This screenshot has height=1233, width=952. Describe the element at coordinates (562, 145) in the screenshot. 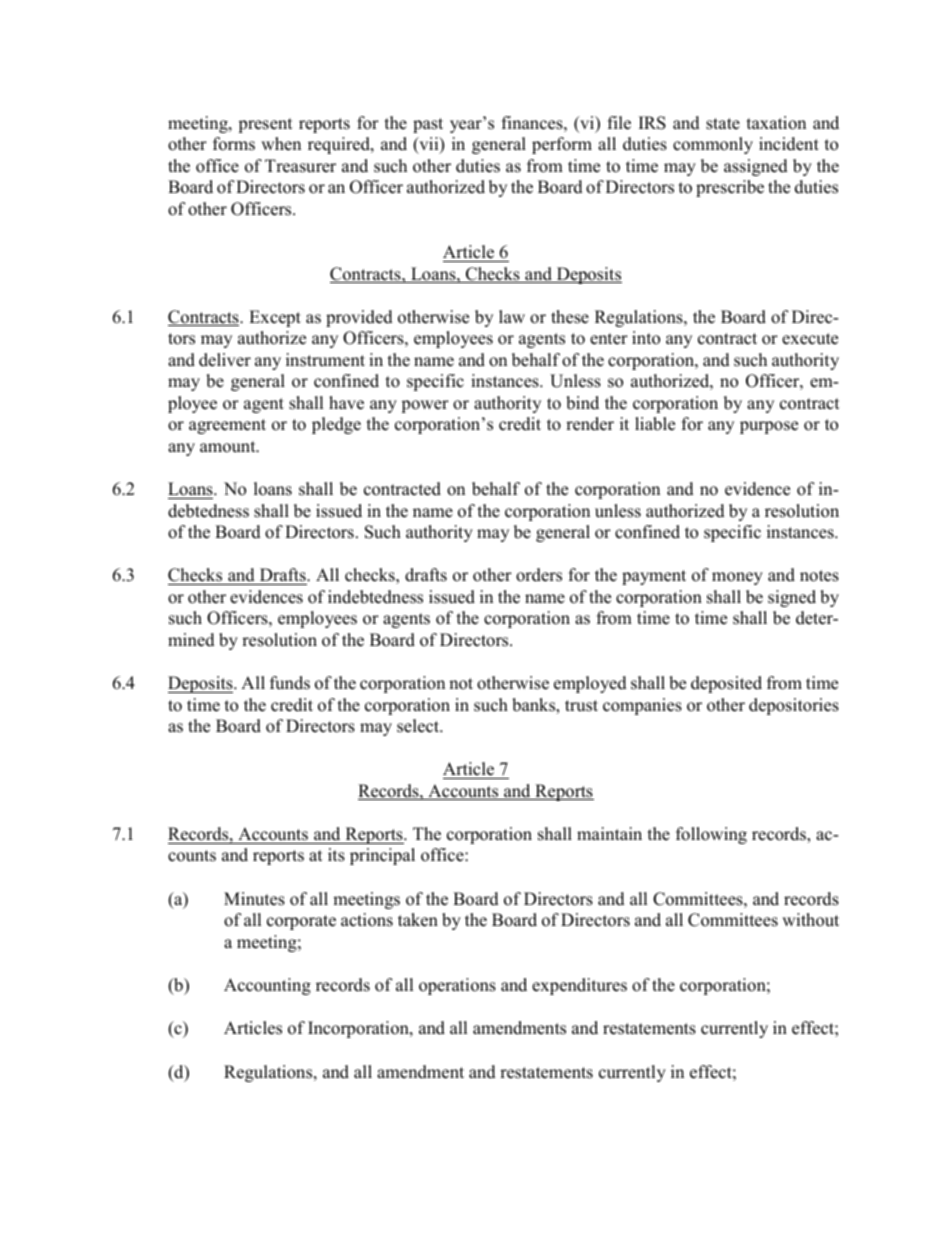

I see `perform` at that location.
